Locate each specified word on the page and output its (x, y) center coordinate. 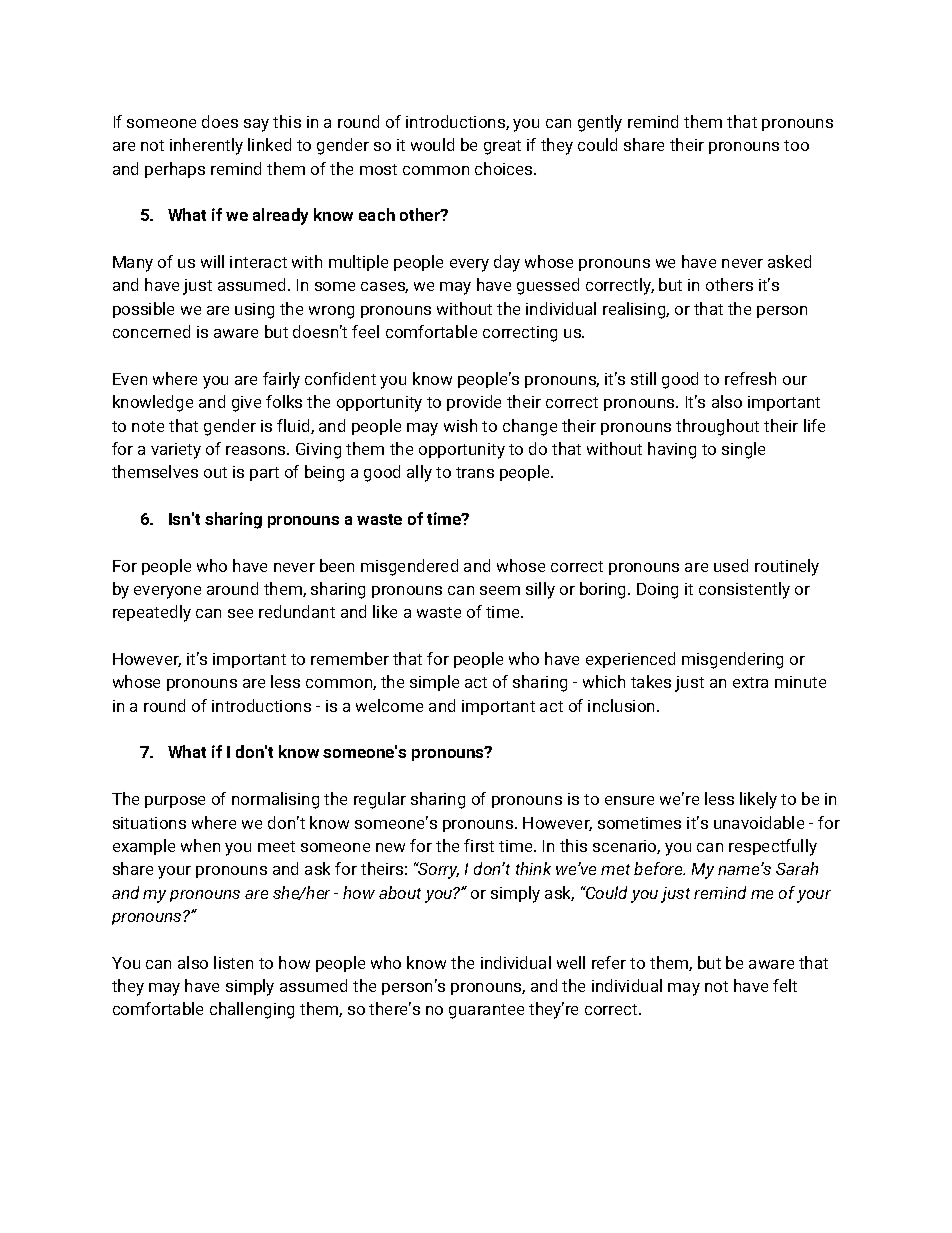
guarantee (486, 1011)
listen (233, 962)
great (502, 147)
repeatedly (152, 613)
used (731, 565)
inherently (206, 146)
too (796, 145)
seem (500, 590)
